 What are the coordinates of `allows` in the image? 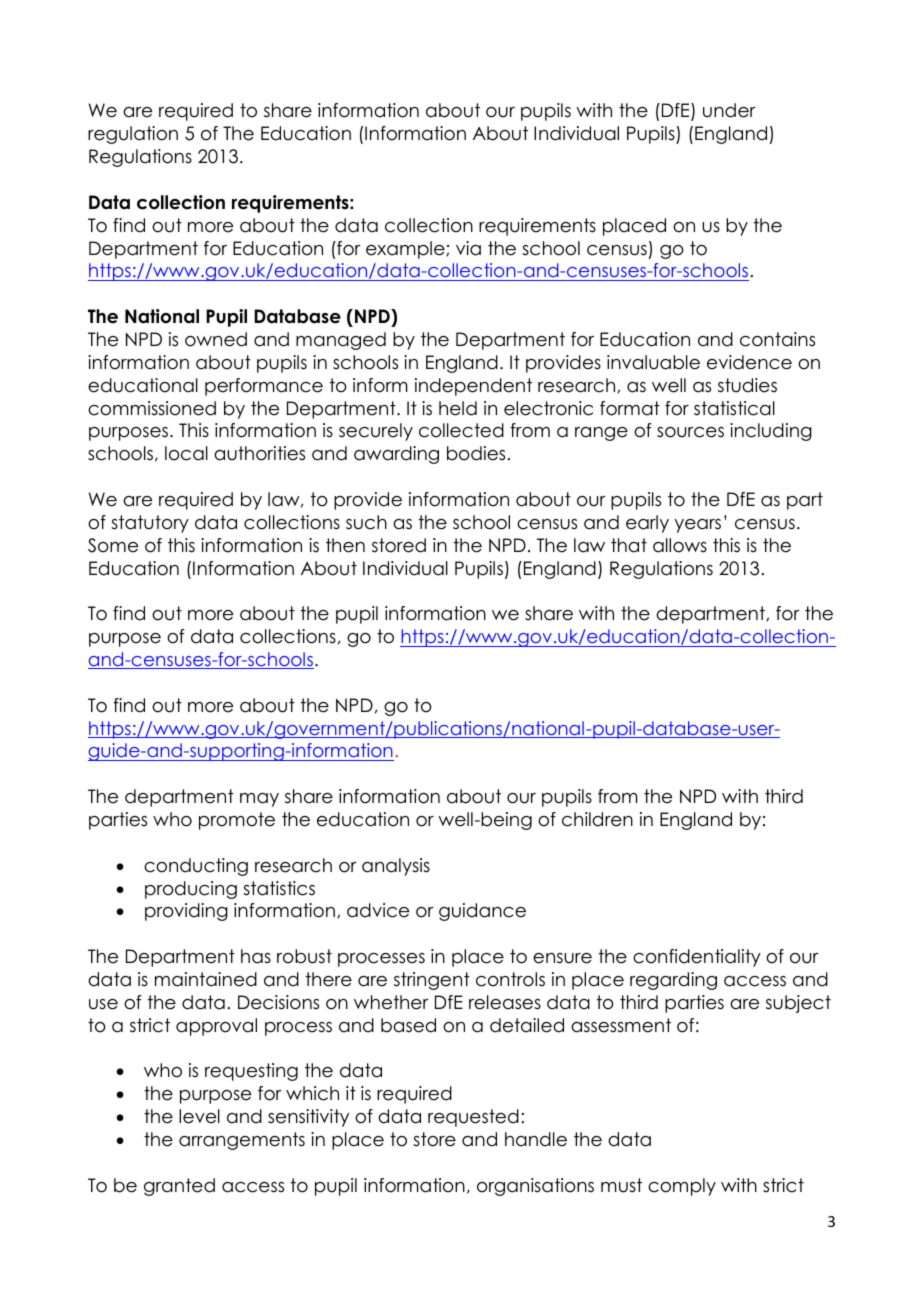 It's located at (680, 545).
